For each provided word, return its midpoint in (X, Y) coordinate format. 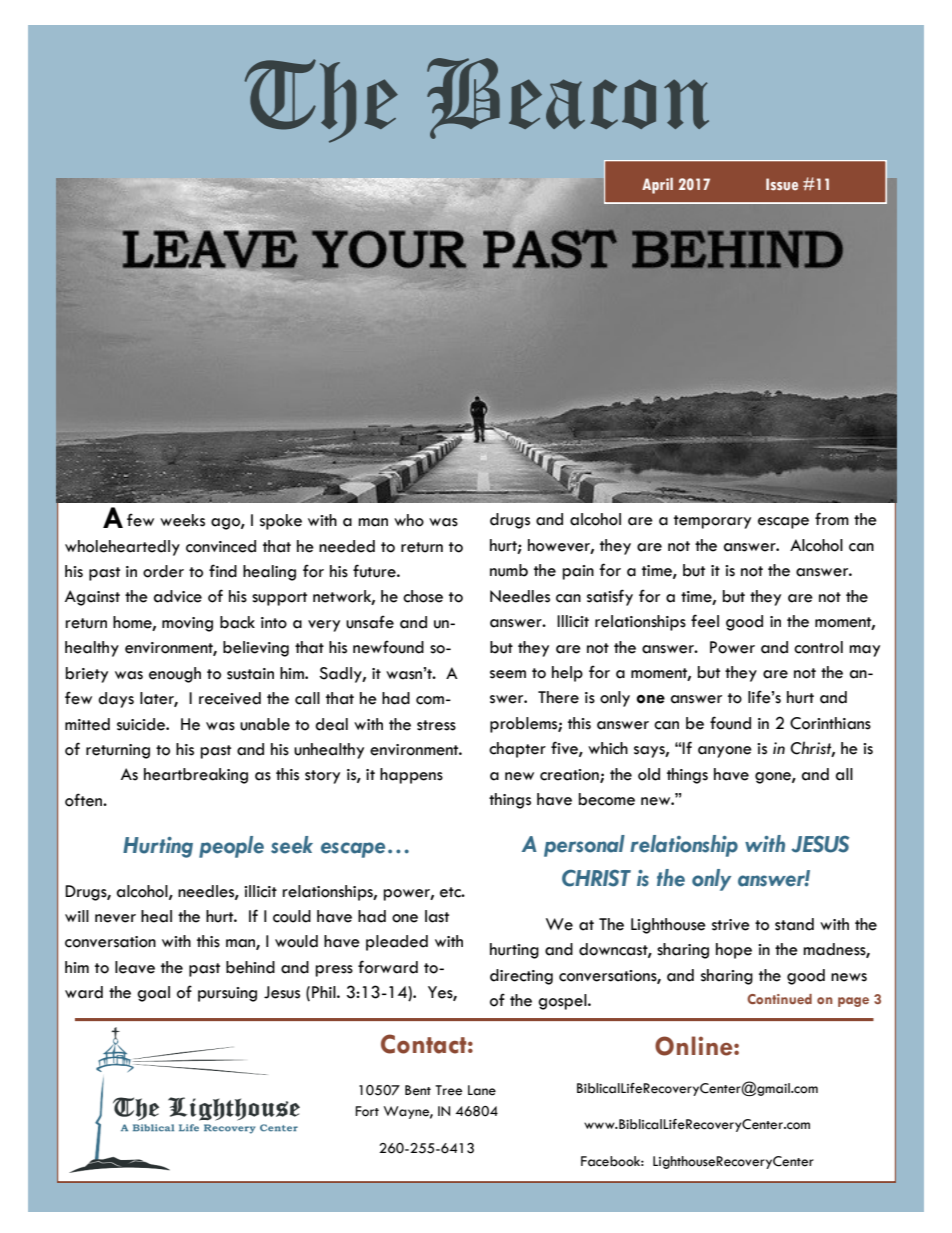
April (657, 185)
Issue (782, 184)
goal (153, 994)
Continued (779, 999)
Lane (482, 1090)
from (832, 519)
